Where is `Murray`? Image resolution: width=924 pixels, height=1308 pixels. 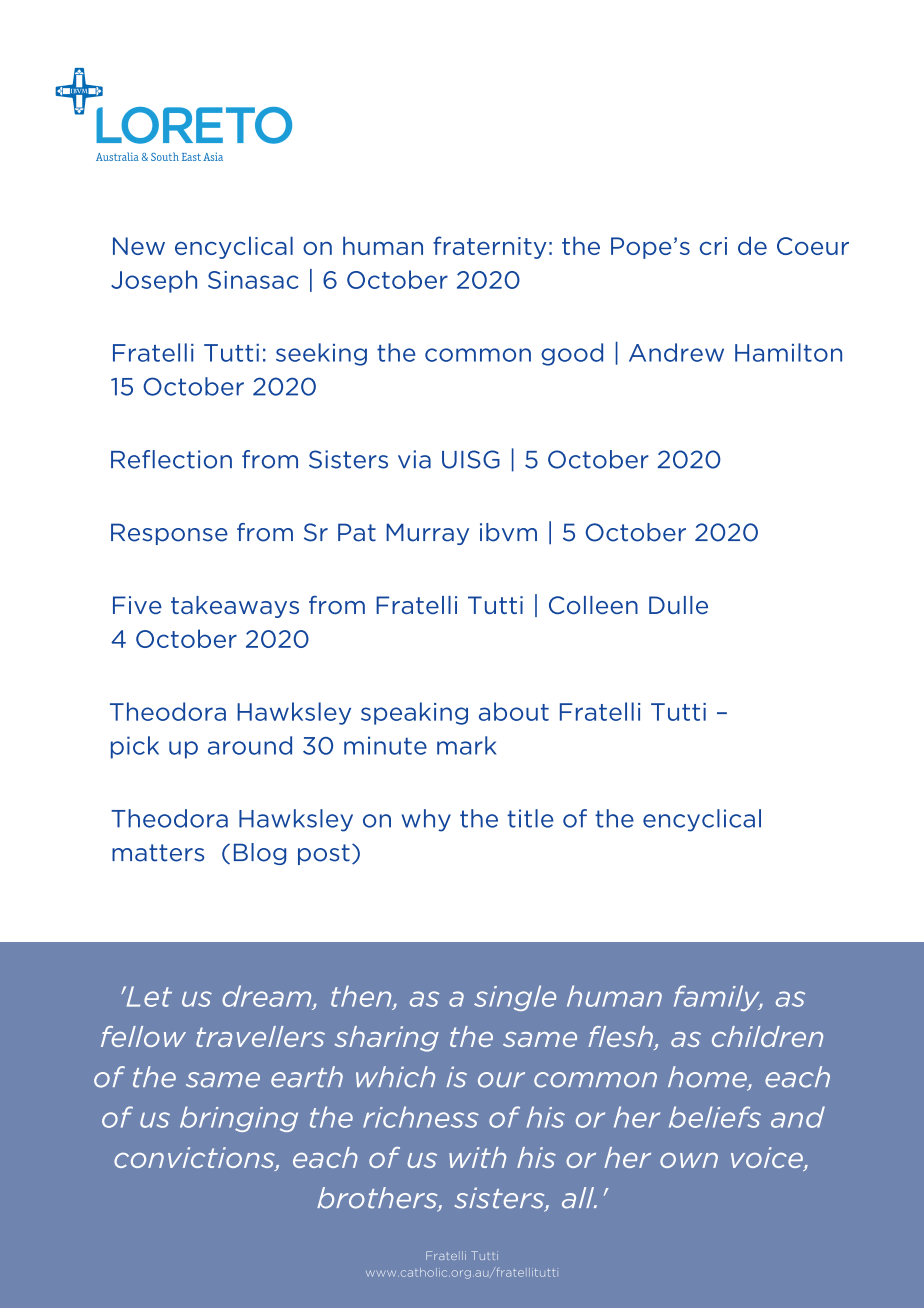 Murray is located at coordinates (427, 534).
